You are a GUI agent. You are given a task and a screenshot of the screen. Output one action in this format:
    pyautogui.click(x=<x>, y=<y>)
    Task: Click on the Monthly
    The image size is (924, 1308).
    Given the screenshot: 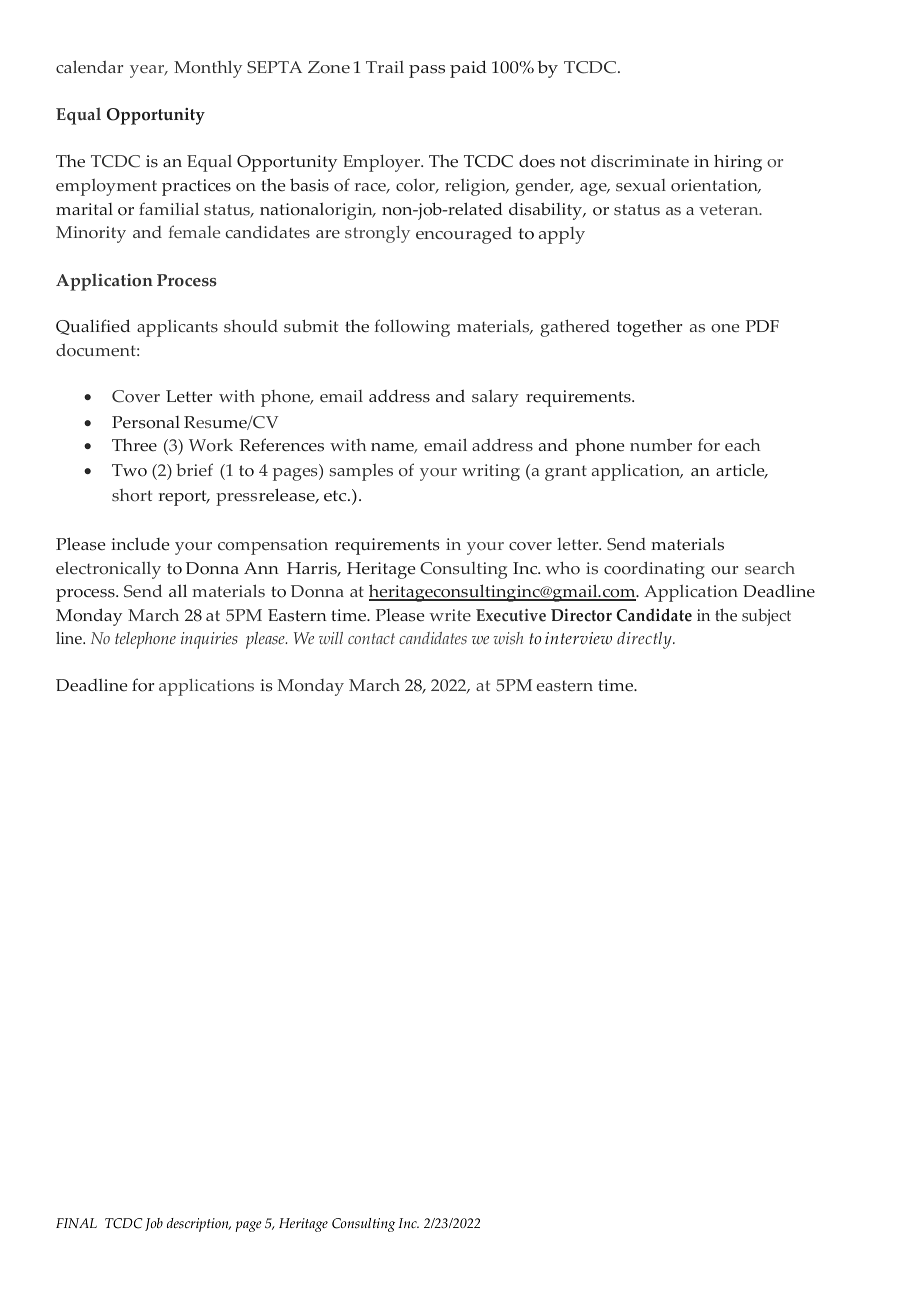 What is the action you would take?
    pyautogui.click(x=208, y=69)
